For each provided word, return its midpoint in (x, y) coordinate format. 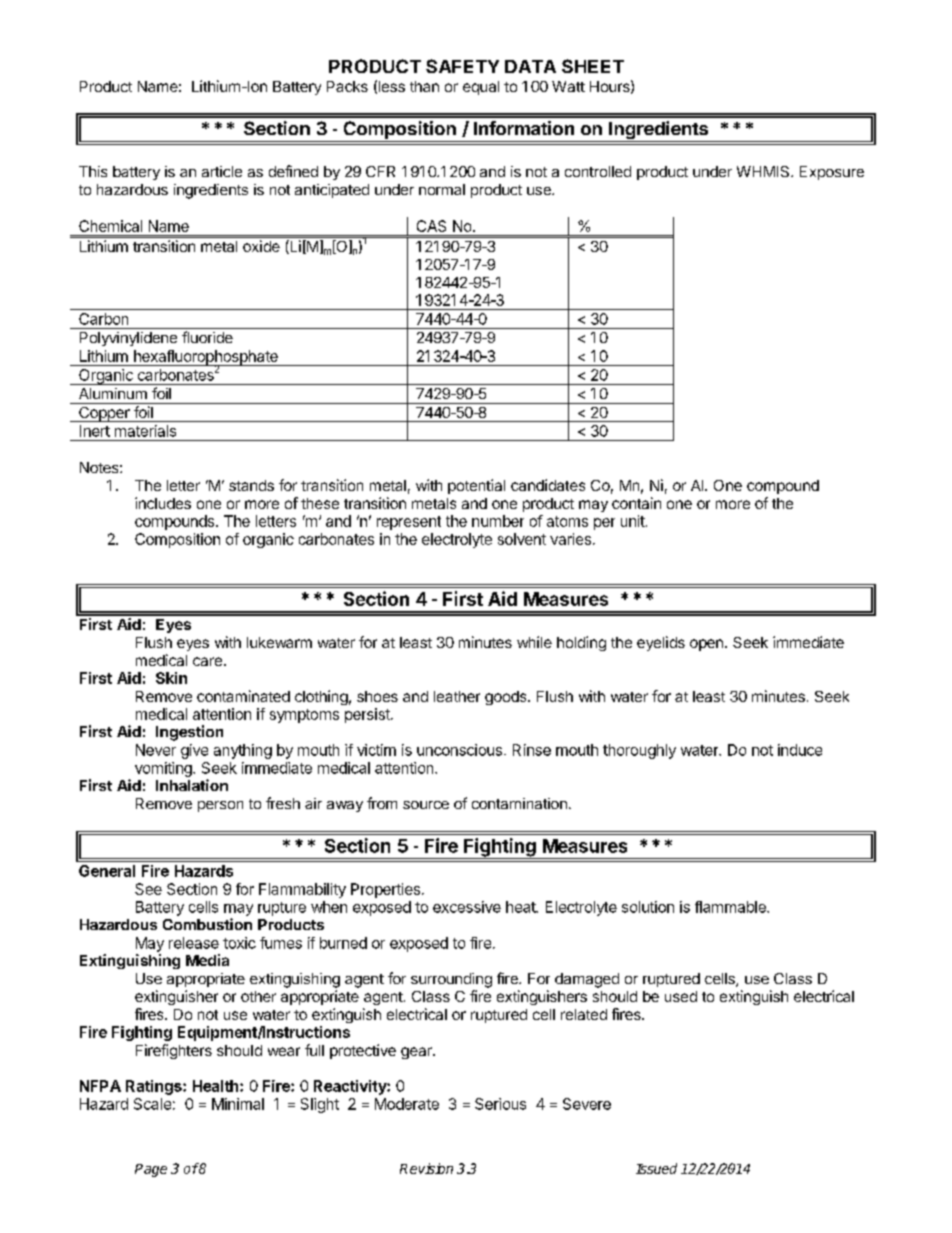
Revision (426, 1168)
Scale (152, 1104)
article (222, 171)
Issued (656, 1168)
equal (481, 88)
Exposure (832, 173)
